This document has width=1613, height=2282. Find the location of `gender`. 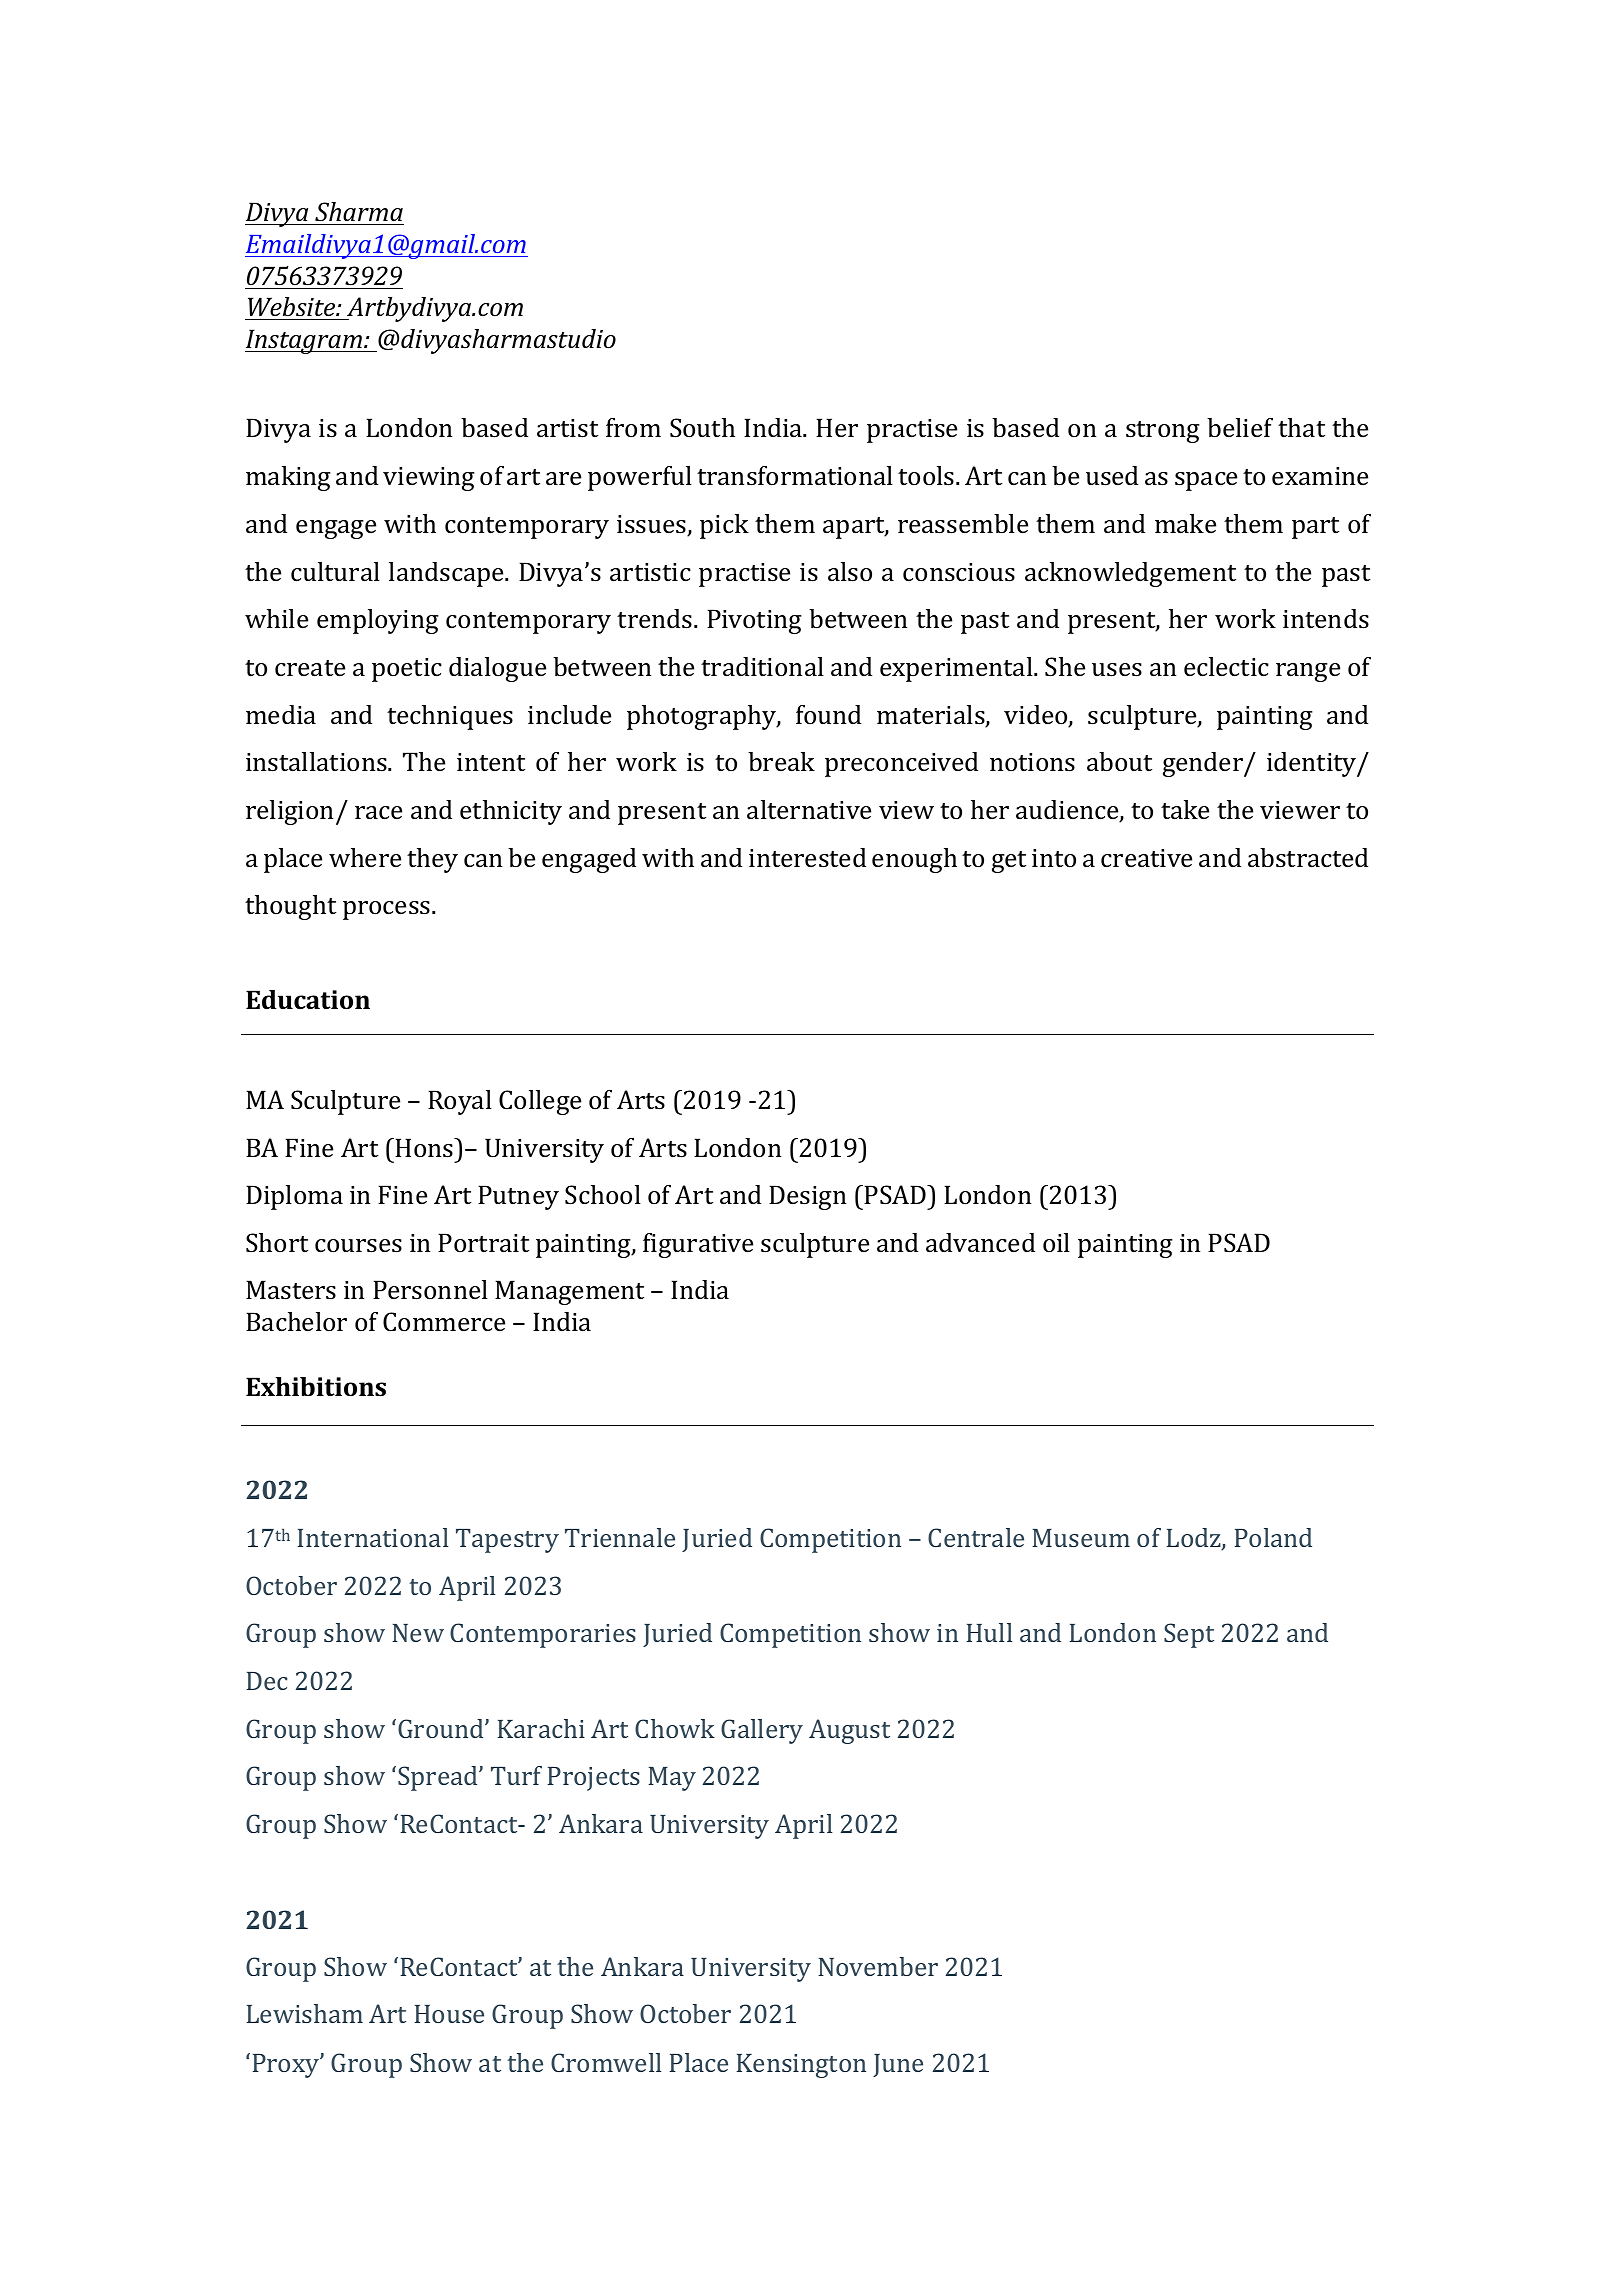

gender is located at coordinates (1204, 764).
